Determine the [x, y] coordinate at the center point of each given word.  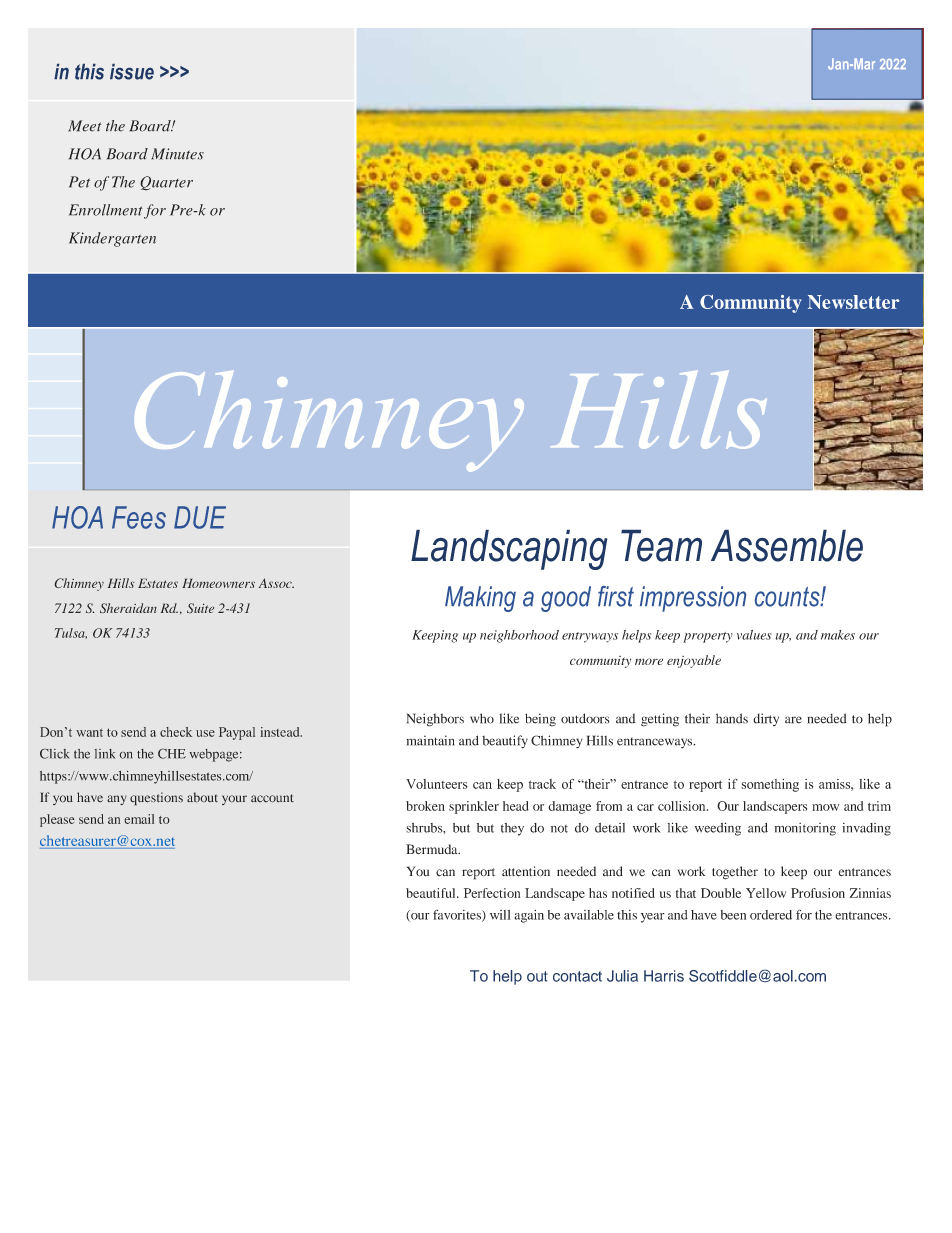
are [793, 720]
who [482, 718]
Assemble [787, 545]
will [500, 915]
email [139, 819]
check [176, 732]
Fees [139, 517]
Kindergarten [112, 239]
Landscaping [509, 549]
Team [661, 545]
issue [132, 72]
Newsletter [853, 302]
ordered [771, 915]
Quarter [166, 183]
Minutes [177, 154]
